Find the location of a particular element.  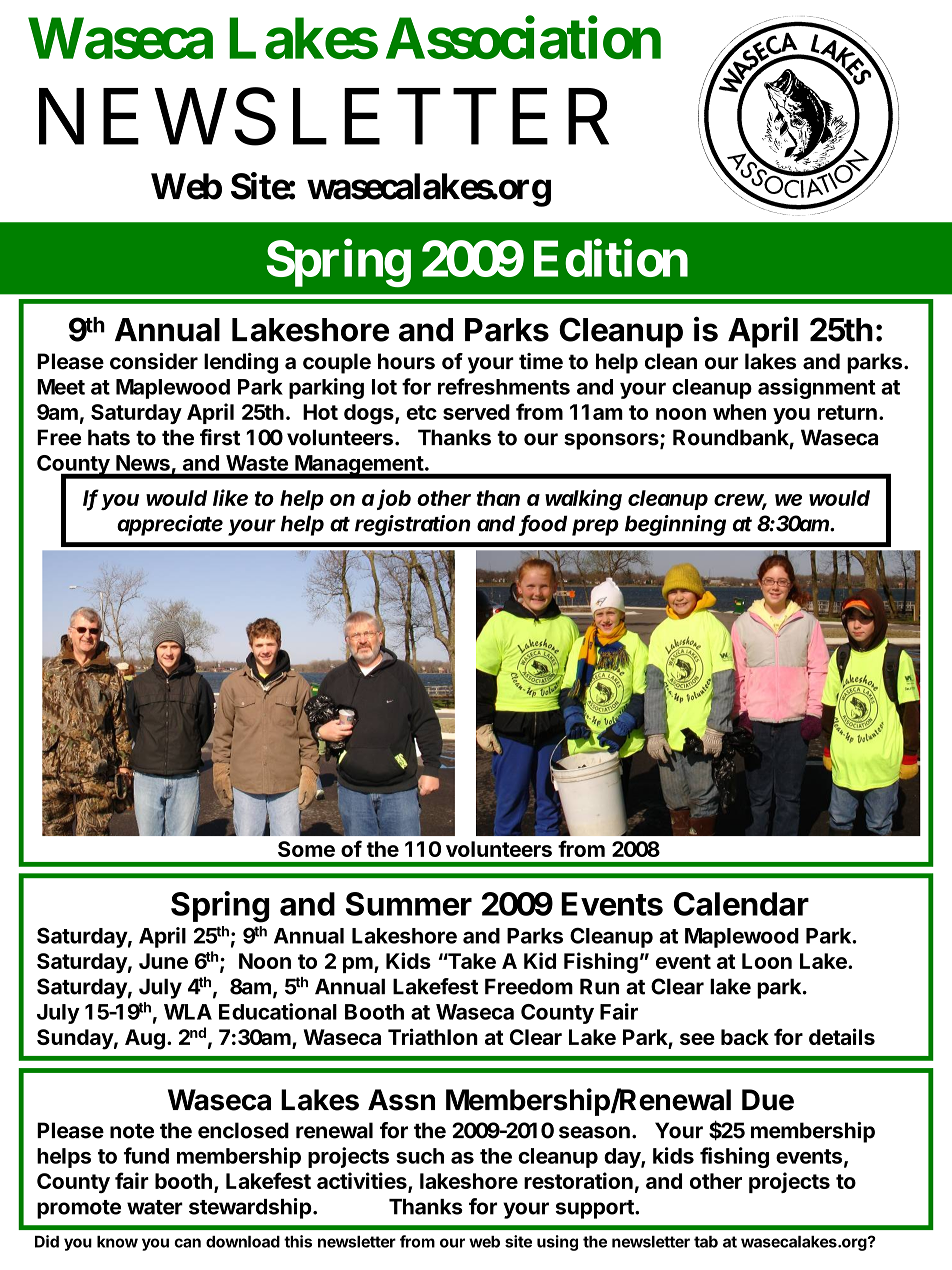

Edition is located at coordinates (611, 258).
